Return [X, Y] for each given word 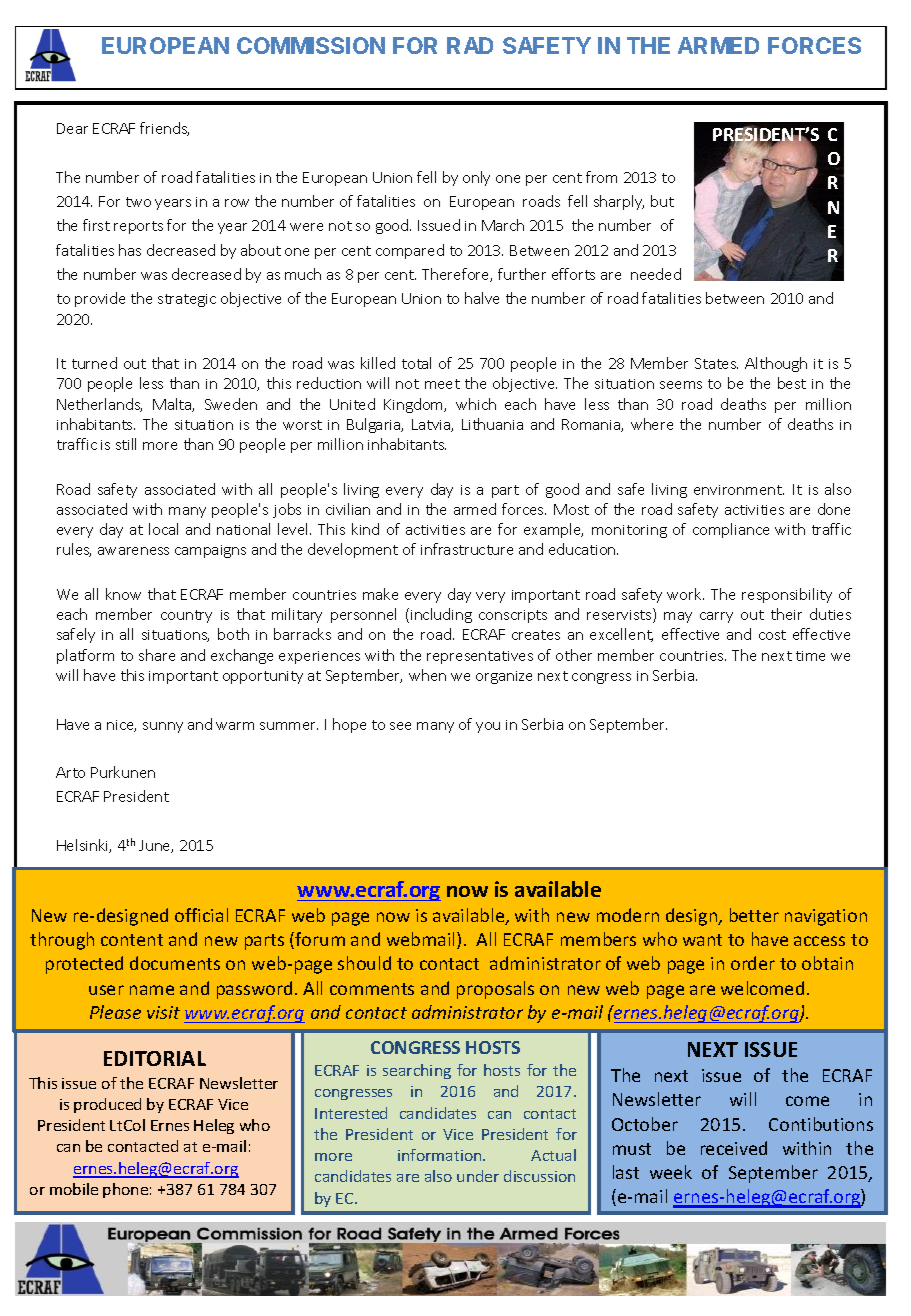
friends [164, 129]
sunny [163, 727]
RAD [470, 45]
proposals [495, 990]
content [132, 940]
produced [107, 1105]
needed [656, 274]
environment [739, 490]
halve [482, 298]
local [163, 529]
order [753, 963]
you [488, 727]
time [810, 656]
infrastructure [467, 549]
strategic [187, 300]
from [601, 177]
